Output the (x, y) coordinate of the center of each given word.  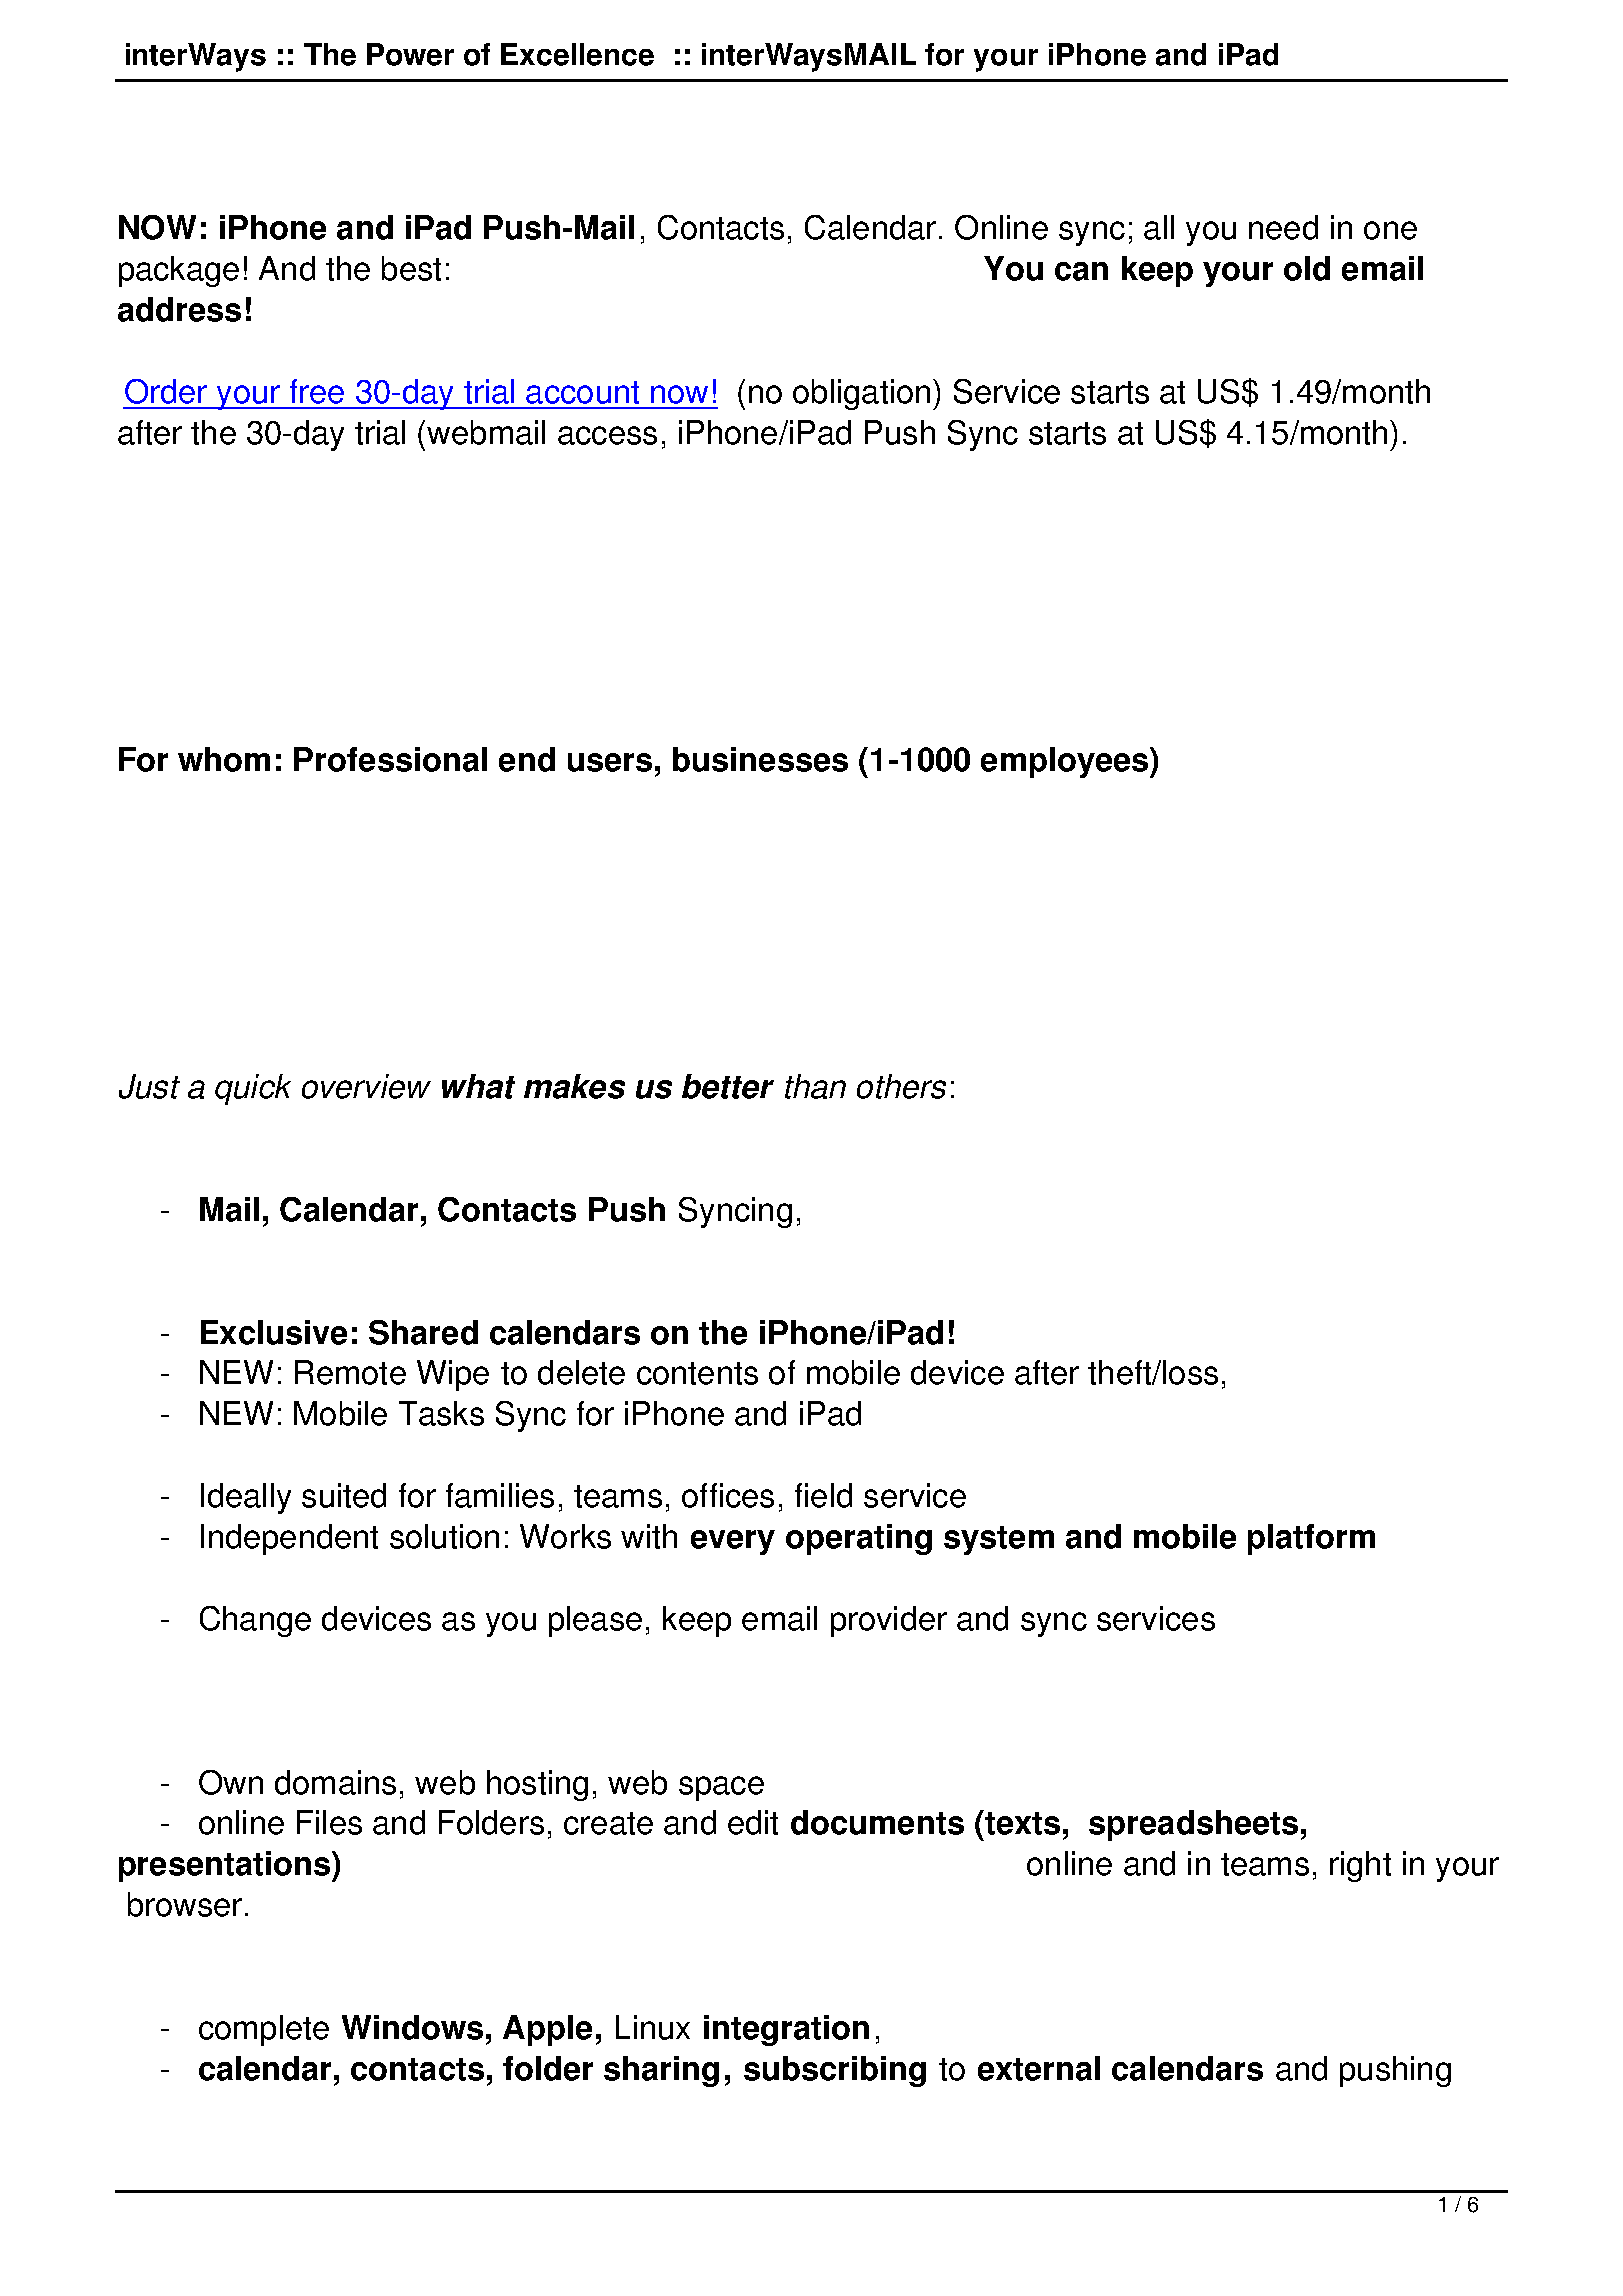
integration (786, 2030)
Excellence (577, 54)
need (1283, 227)
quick (253, 1089)
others (901, 1086)
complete (264, 2030)
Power (410, 54)
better (728, 1086)
